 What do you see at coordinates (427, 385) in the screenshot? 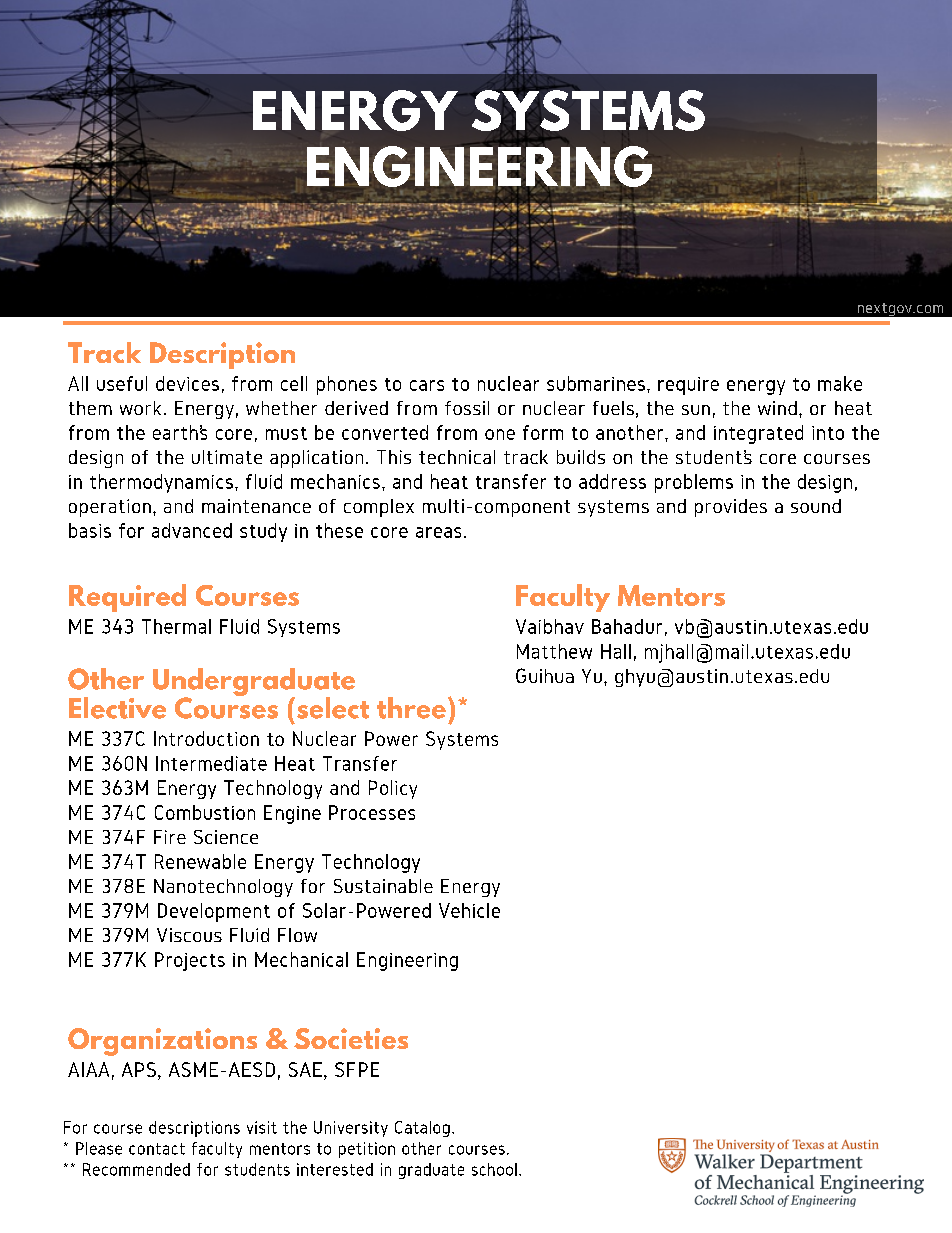
I see `cars` at bounding box center [427, 385].
